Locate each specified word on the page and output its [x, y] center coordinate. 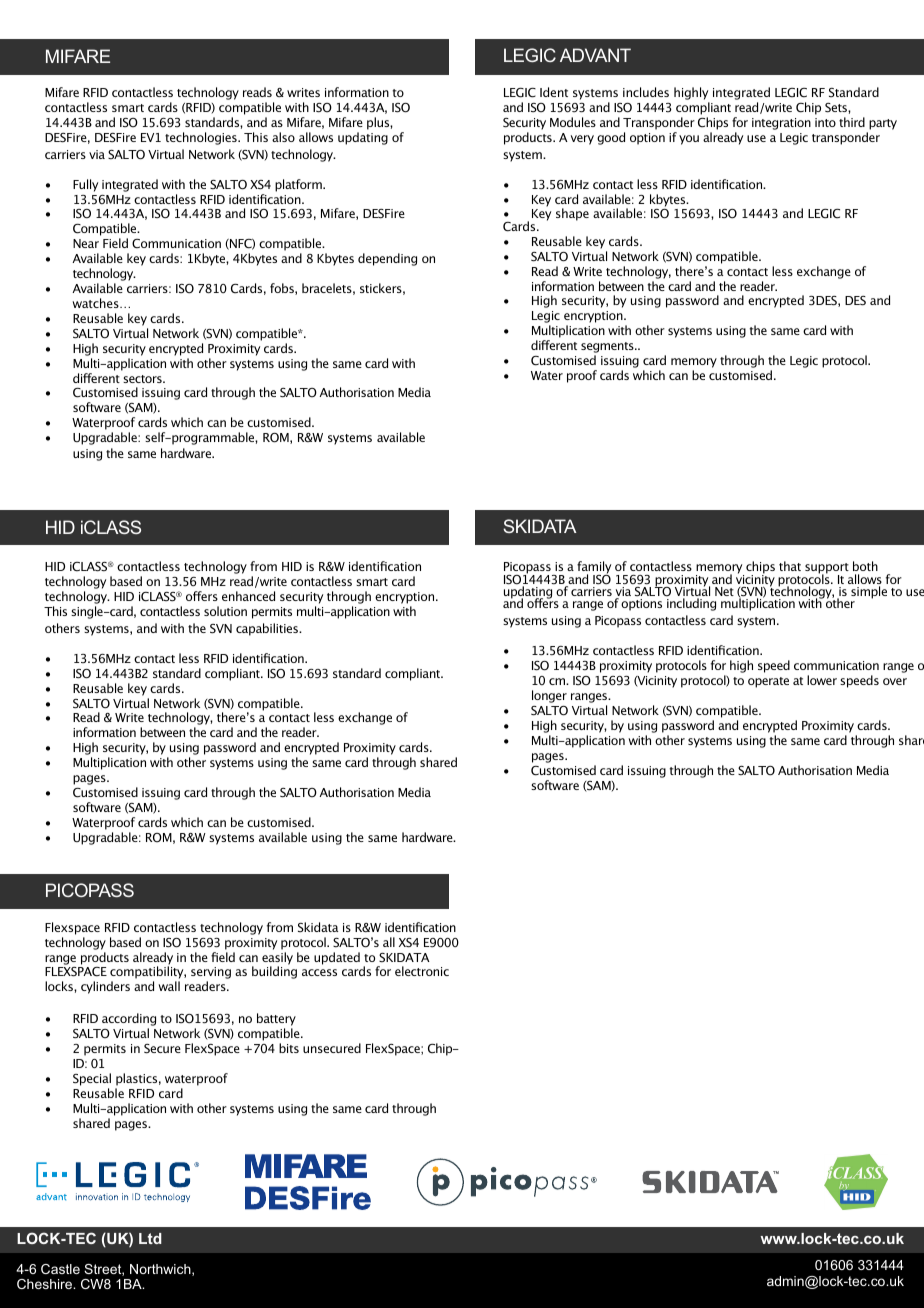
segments [608, 349]
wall [169, 986]
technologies [202, 138]
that [790, 566]
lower [822, 680]
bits [289, 1048]
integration [781, 124]
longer [549, 696]
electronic [422, 971]
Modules [573, 122]
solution [225, 611]
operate [768, 682]
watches [96, 303]
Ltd [150, 1238]
